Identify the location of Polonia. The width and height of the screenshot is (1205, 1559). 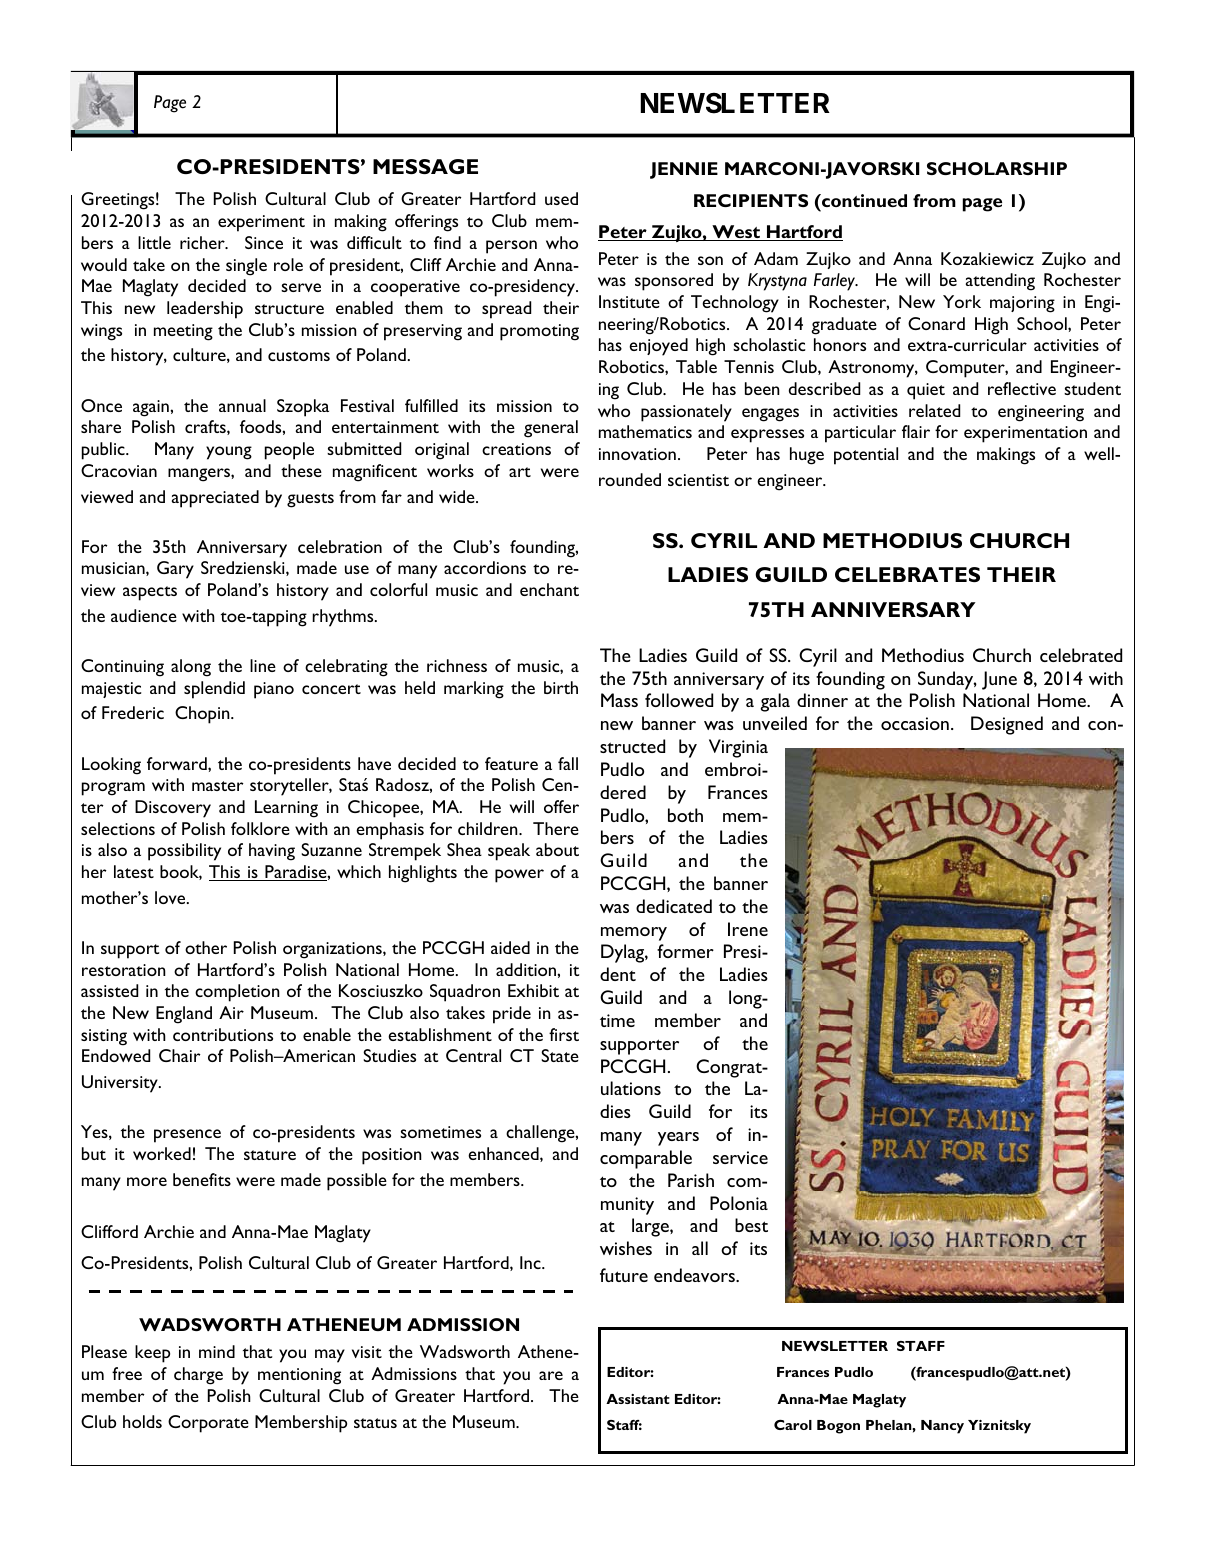
(739, 1203).
